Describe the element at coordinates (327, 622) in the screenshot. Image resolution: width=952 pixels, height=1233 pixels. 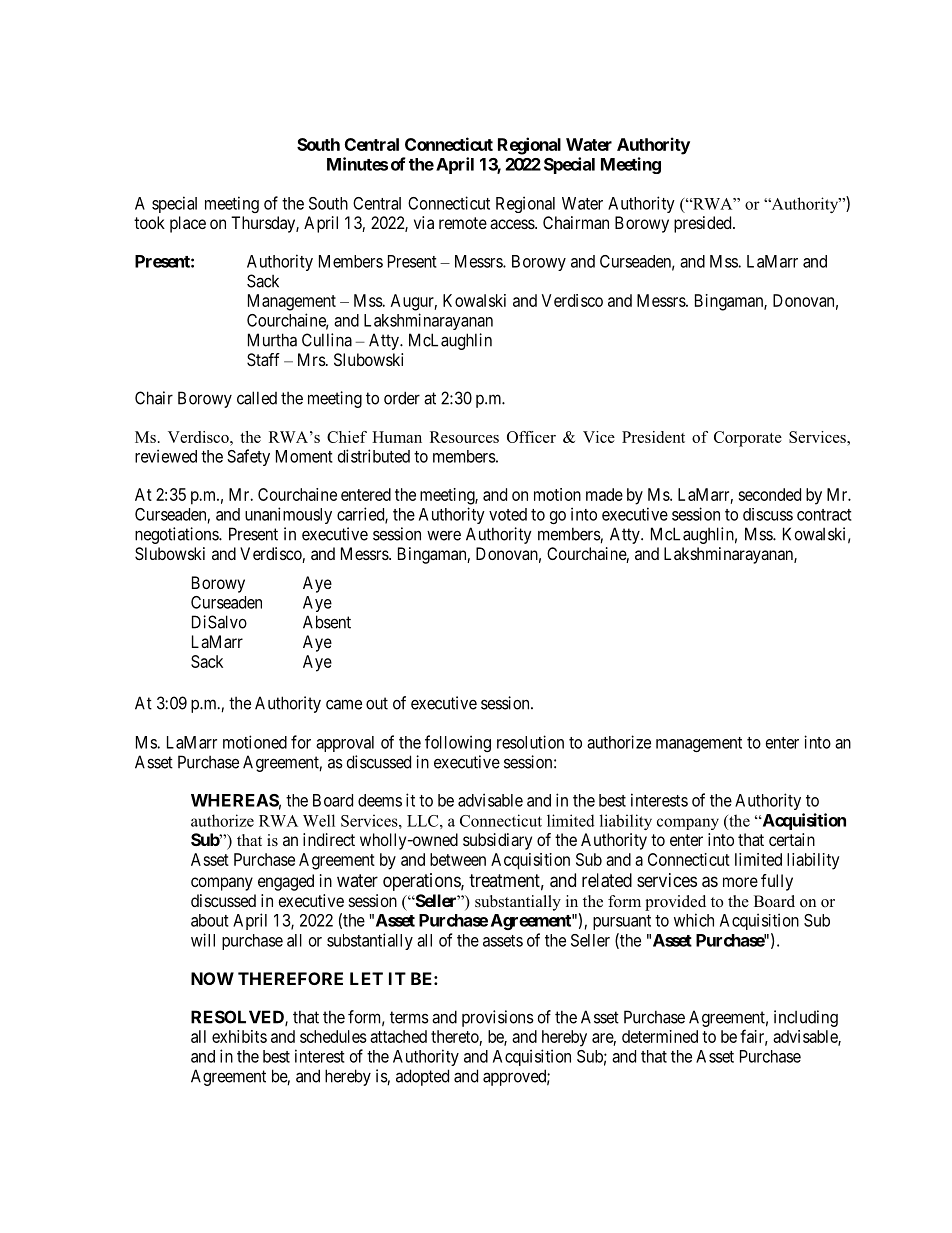
I see `Absent` at that location.
